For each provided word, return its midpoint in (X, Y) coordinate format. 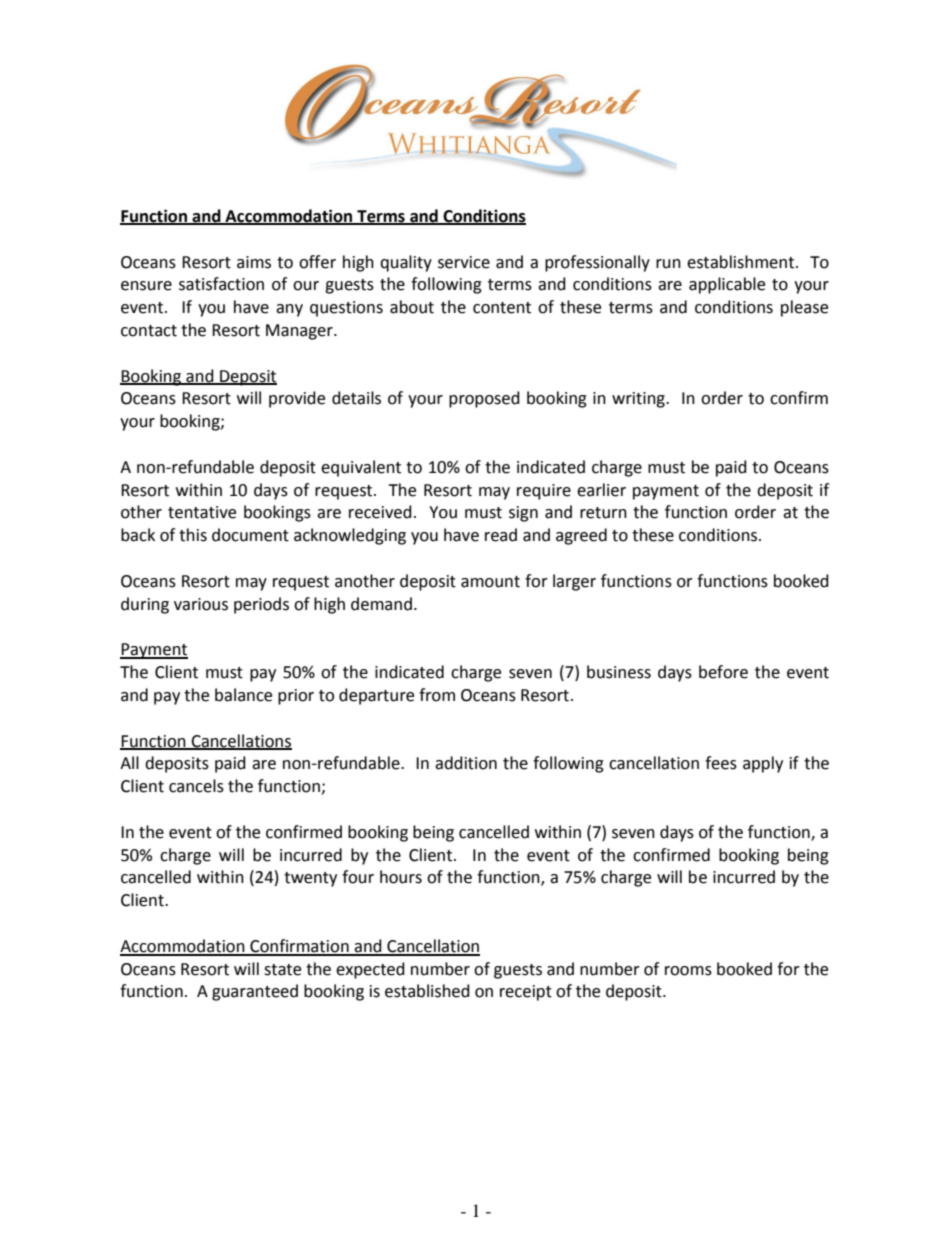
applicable (727, 285)
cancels (196, 786)
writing (639, 400)
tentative (202, 512)
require (544, 492)
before (723, 672)
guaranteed (255, 992)
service (464, 262)
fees (721, 763)
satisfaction (221, 284)
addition (466, 763)
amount (490, 582)
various (201, 604)
